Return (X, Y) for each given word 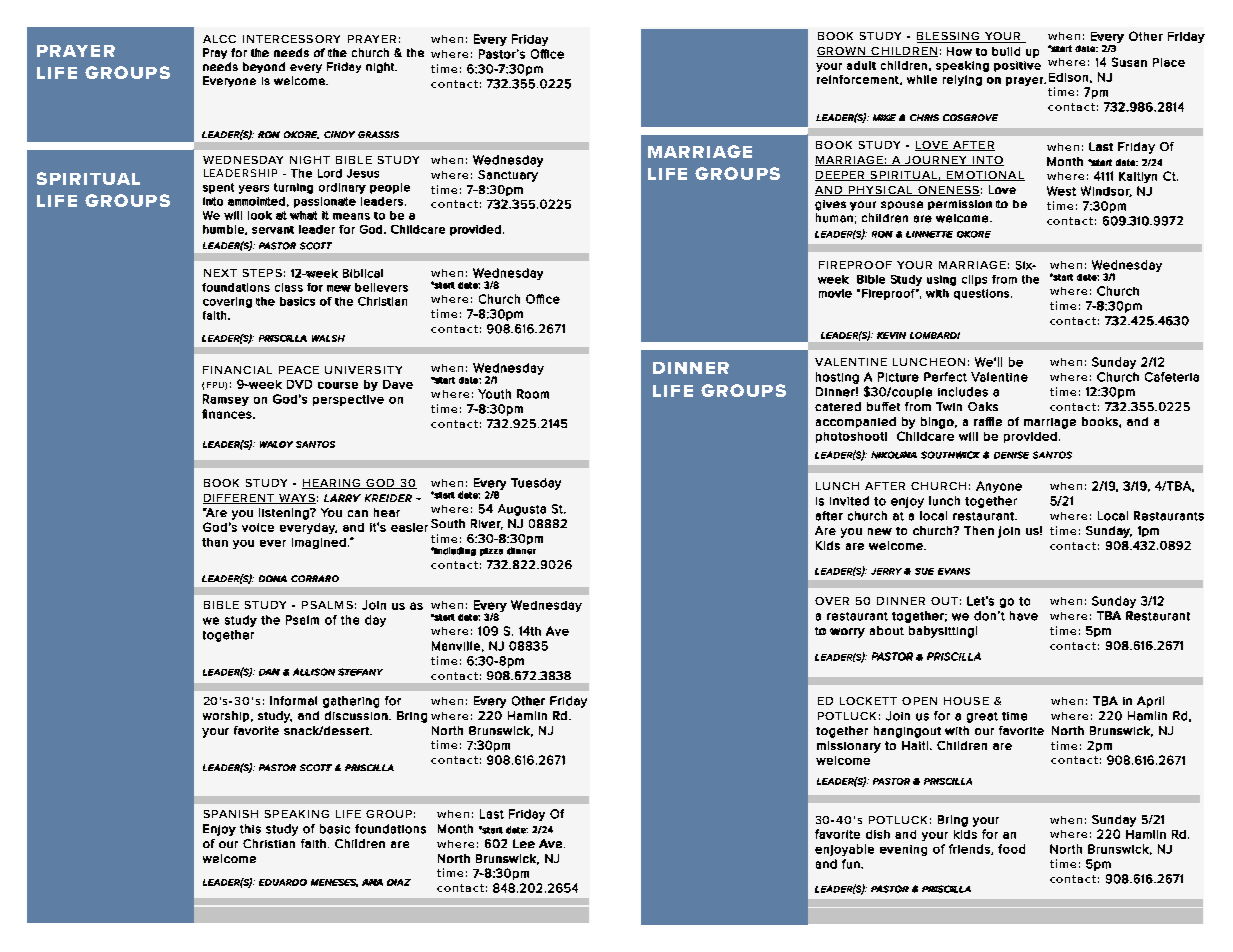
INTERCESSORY (291, 39)
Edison (1068, 77)
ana (372, 882)
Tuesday (536, 484)
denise (1011, 455)
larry (342, 498)
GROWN (842, 52)
